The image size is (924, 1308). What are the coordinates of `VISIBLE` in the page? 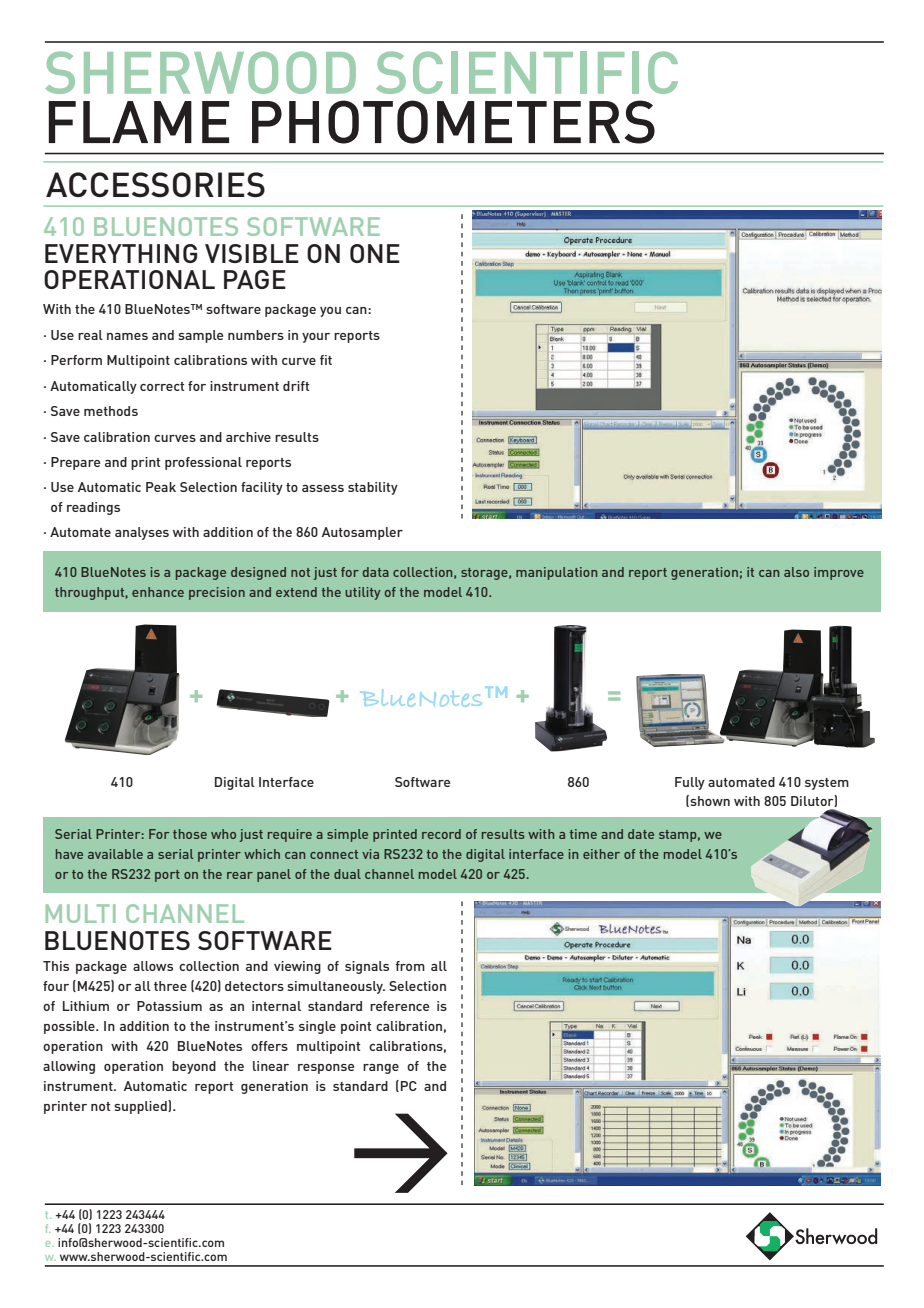 It's located at (252, 253).
